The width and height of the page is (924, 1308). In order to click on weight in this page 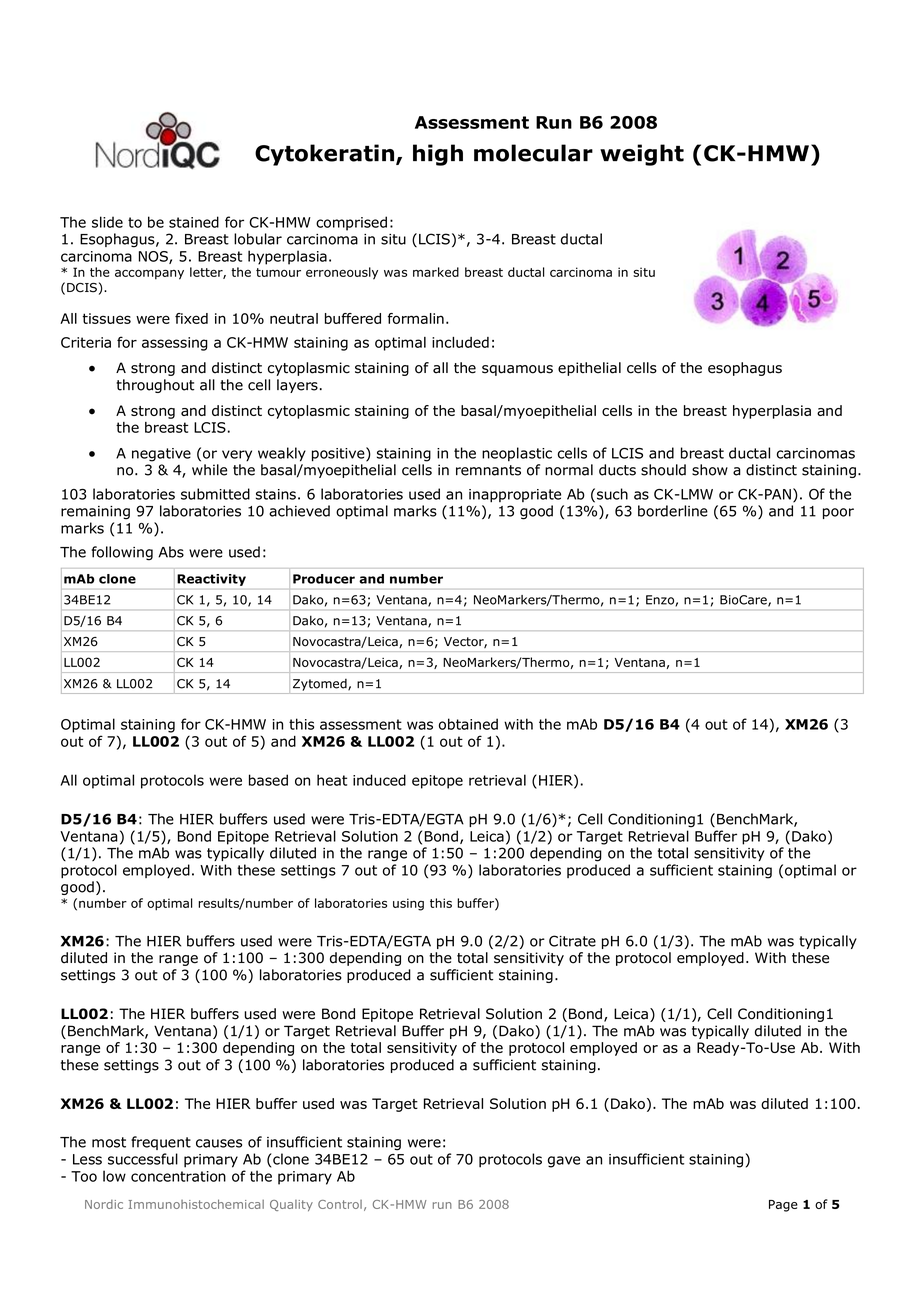, I will do `click(642, 155)`.
